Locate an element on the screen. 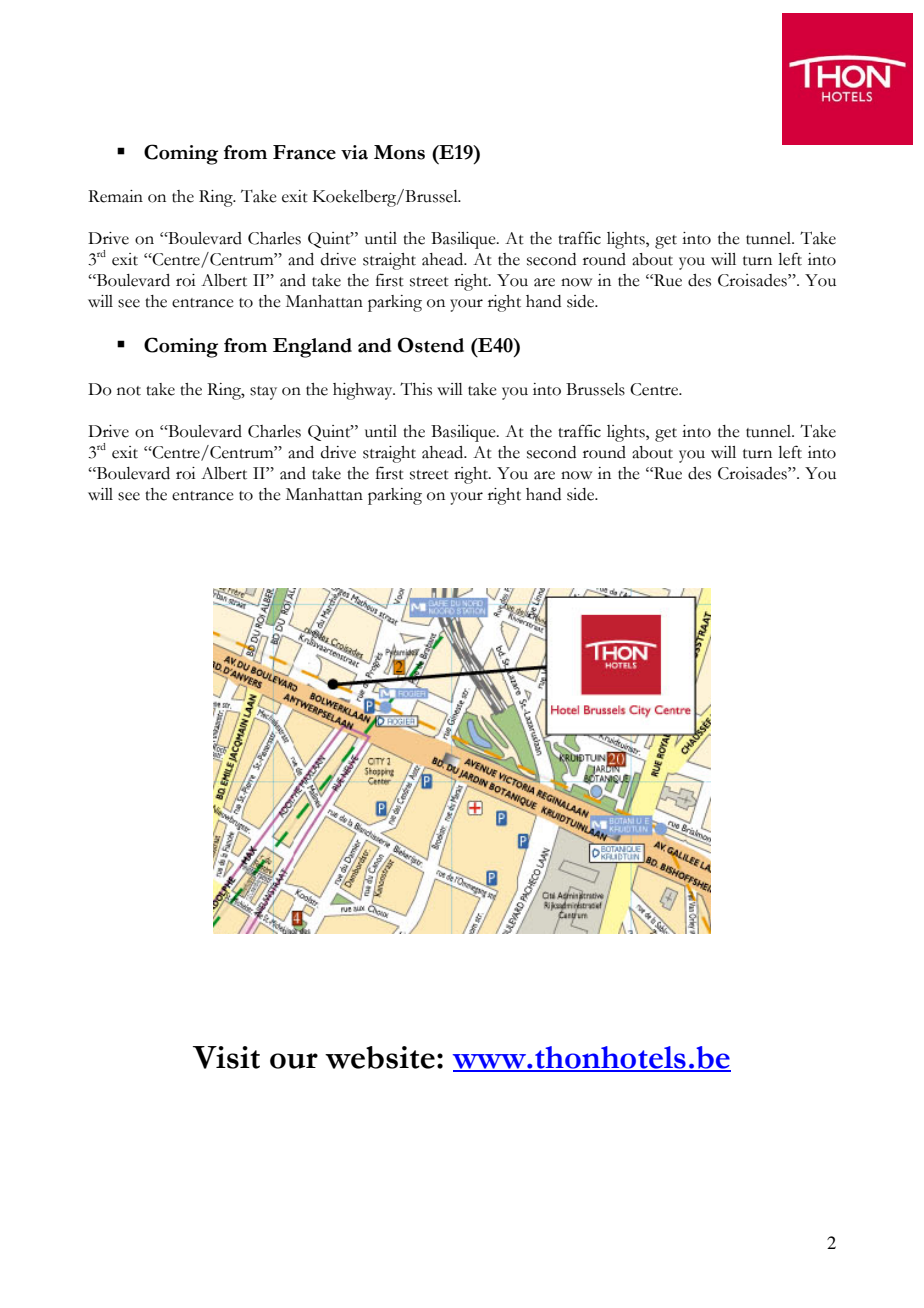  Mons is located at coordinates (399, 152).
